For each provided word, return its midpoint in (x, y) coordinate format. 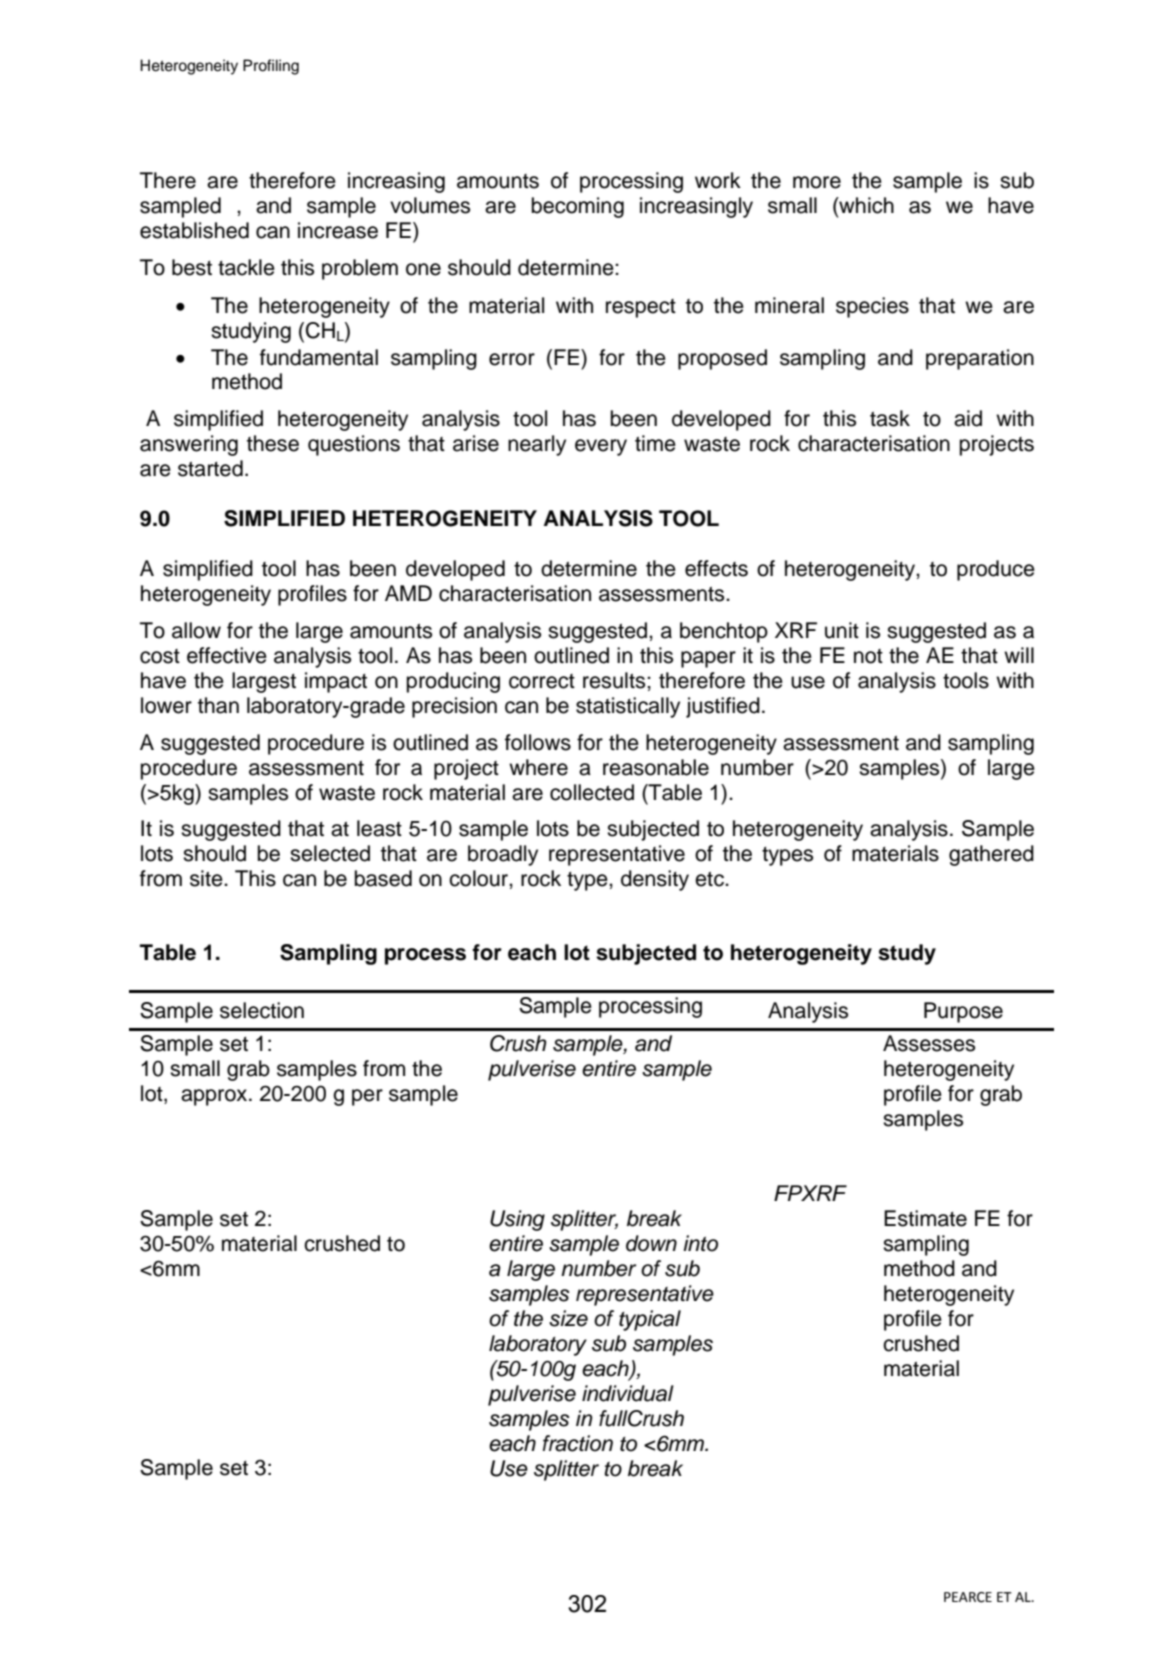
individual (628, 1393)
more (817, 182)
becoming (578, 207)
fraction (578, 1443)
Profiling (271, 67)
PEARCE (968, 1597)
